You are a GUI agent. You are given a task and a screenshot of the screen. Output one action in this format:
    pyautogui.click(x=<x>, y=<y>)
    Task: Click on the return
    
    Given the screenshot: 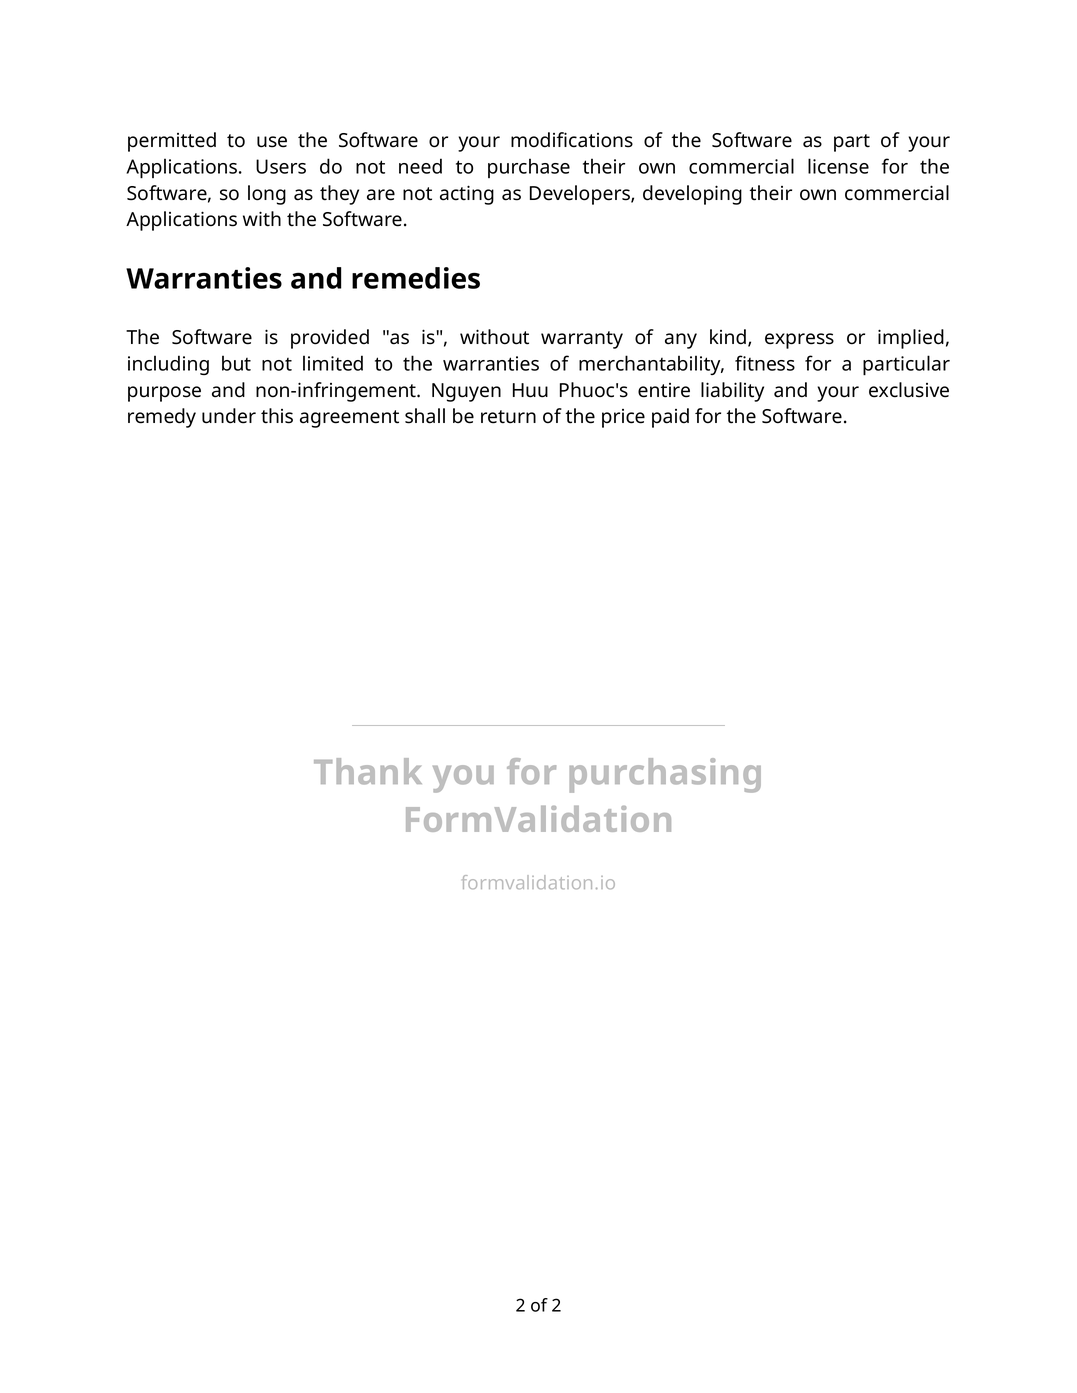 What is the action you would take?
    pyautogui.click(x=508, y=417)
